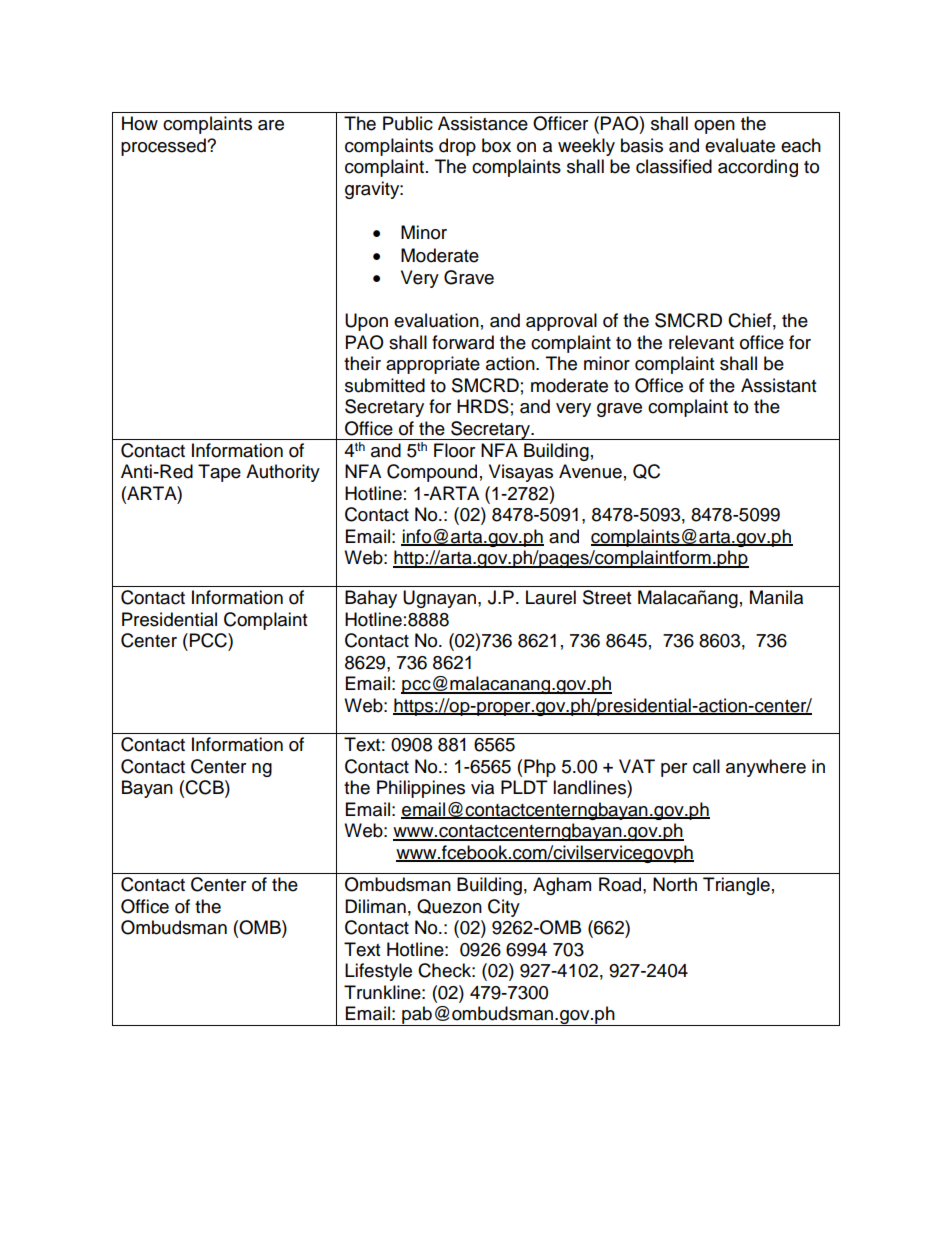  Describe the element at coordinates (457, 147) in the page. I see `drop` at that location.
